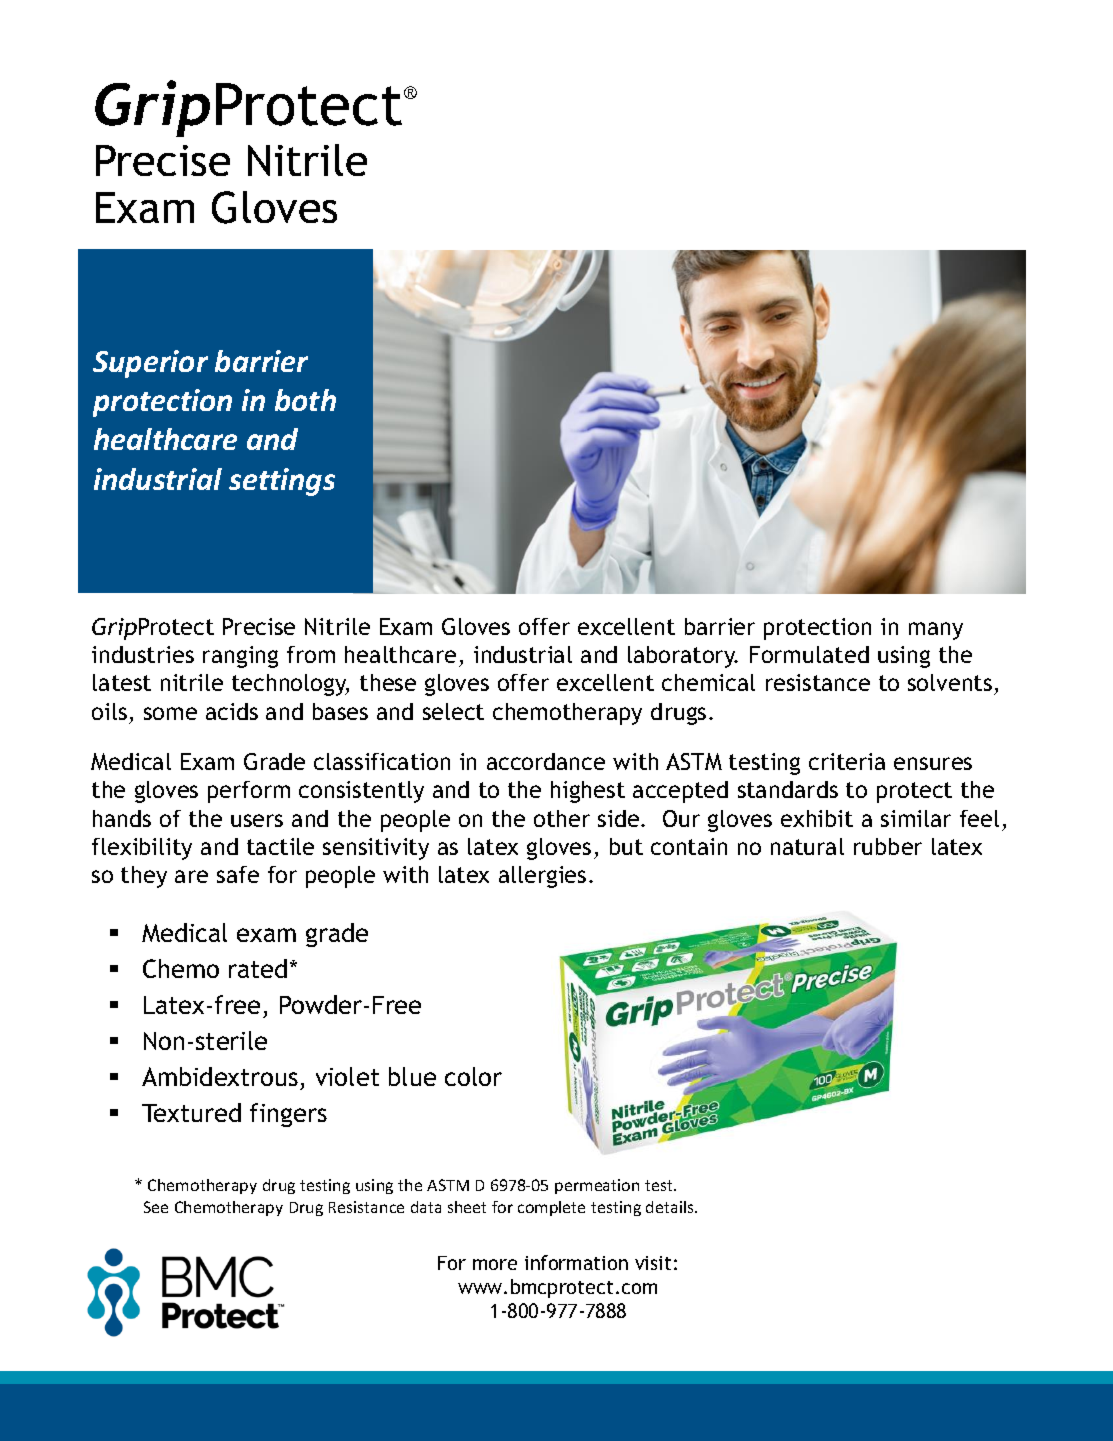  Describe the element at coordinates (150, 364) in the screenshot. I see `Superior` at that location.
